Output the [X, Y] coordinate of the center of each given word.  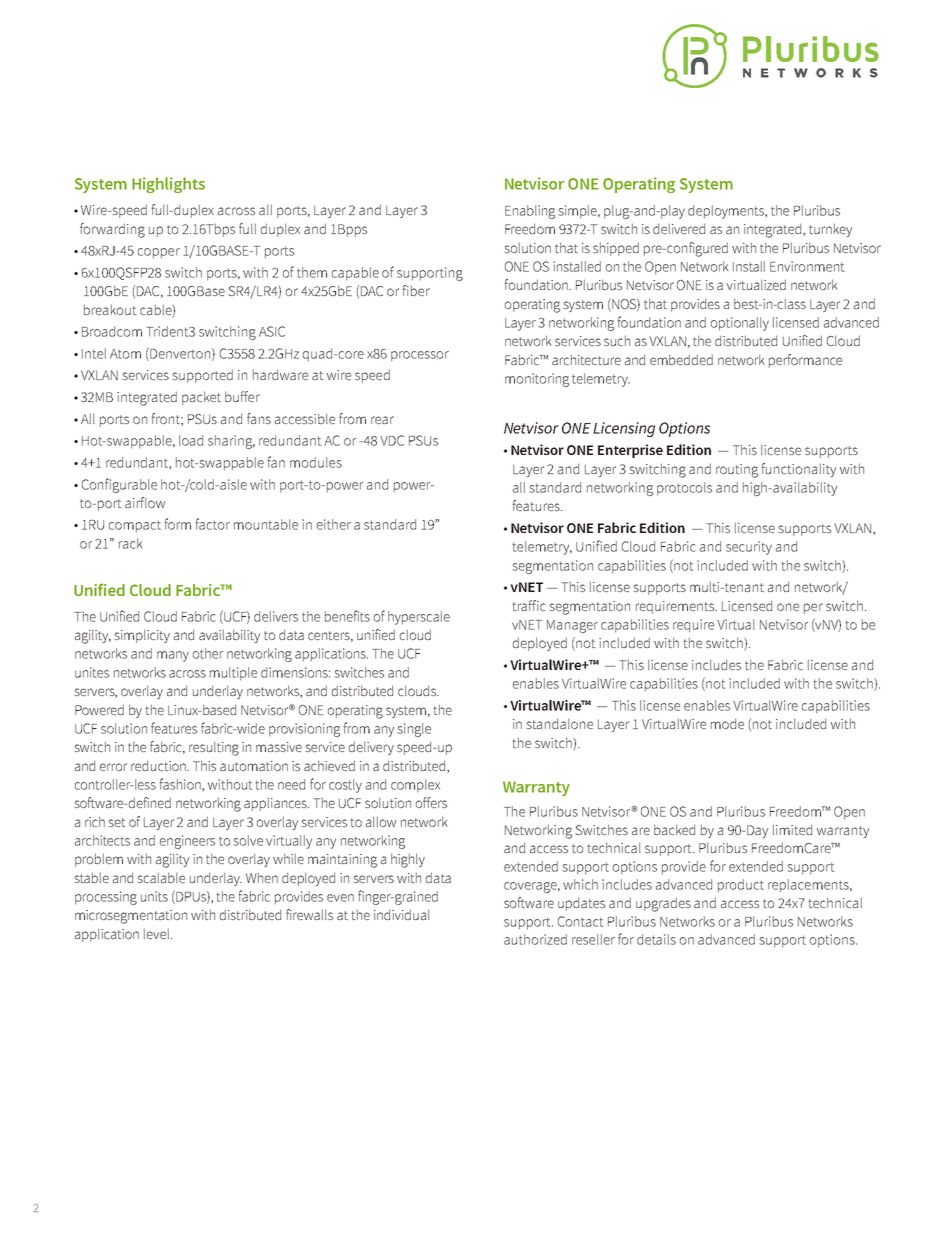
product [741, 886]
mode [727, 723]
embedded [681, 359]
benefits [347, 616]
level [158, 933]
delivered [679, 228]
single [414, 730]
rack [130, 543]
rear [382, 420]
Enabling [530, 212]
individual [402, 914]
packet [201, 398]
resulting [214, 748]
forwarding [112, 230]
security [749, 548]
